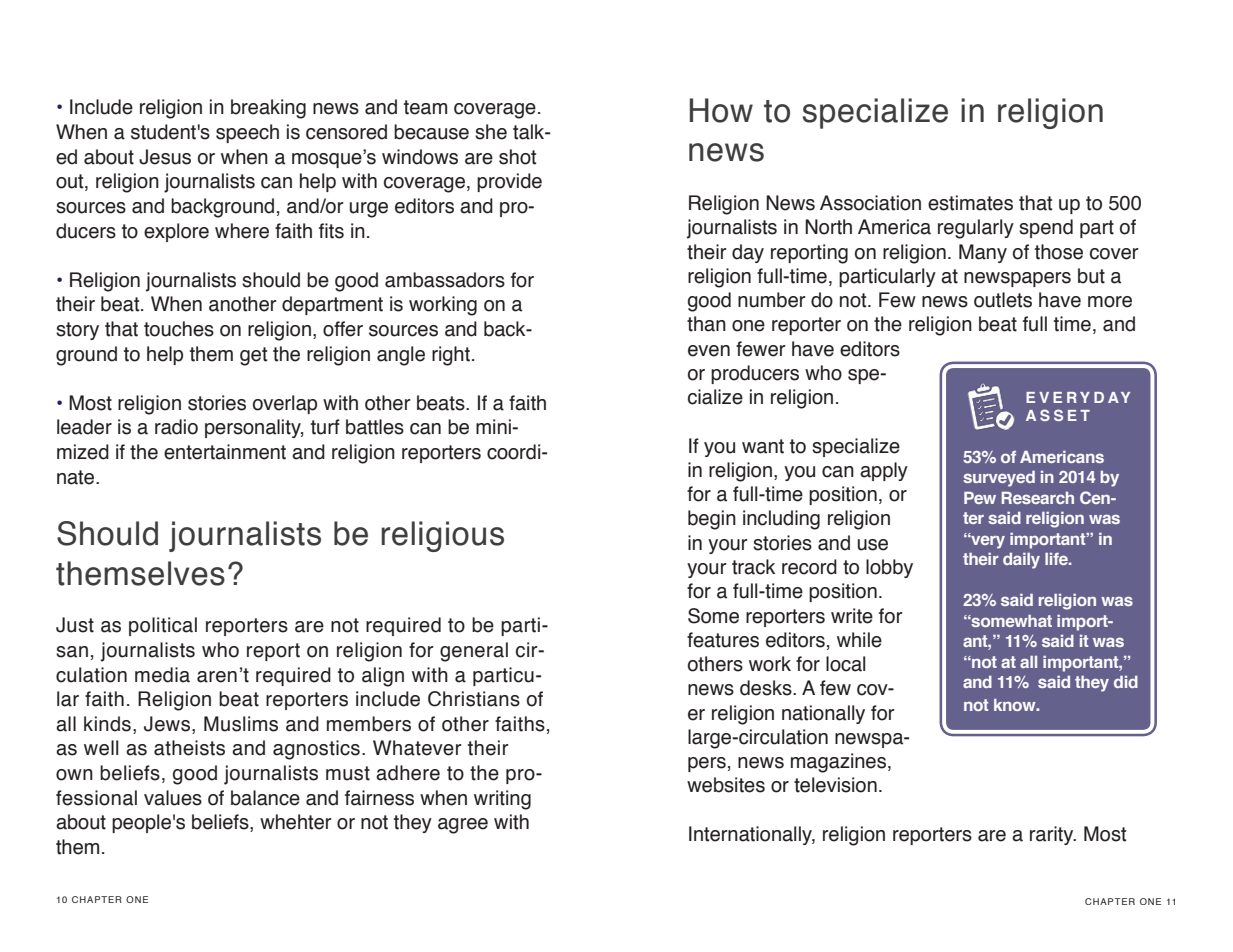 The width and height of the page is (1233, 952). What do you see at coordinates (163, 626) in the page?
I see `political` at bounding box center [163, 626].
